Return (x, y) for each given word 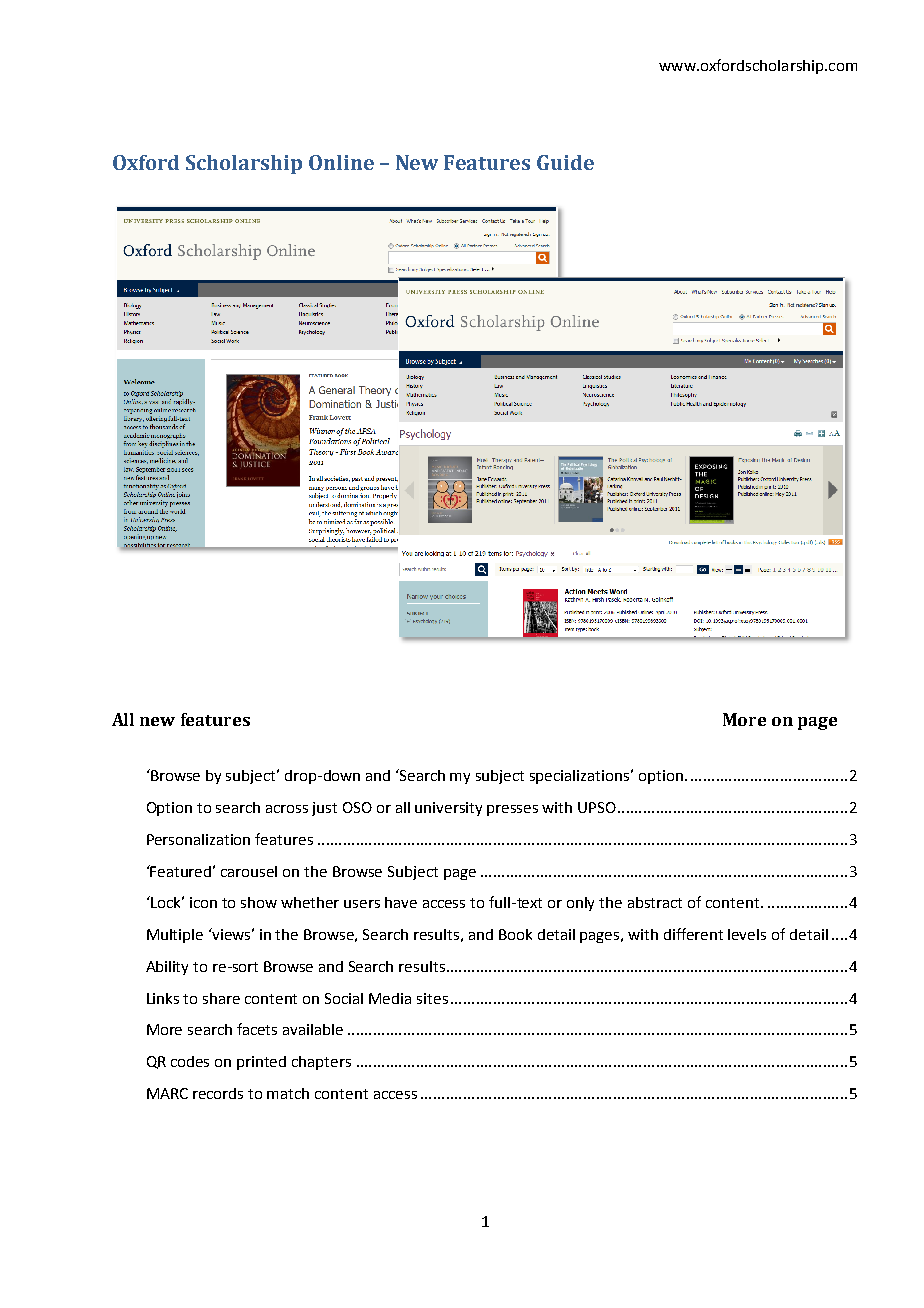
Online (341, 162)
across (287, 809)
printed (261, 1063)
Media (390, 998)
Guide (565, 162)
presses (512, 810)
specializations (581, 777)
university (448, 809)
